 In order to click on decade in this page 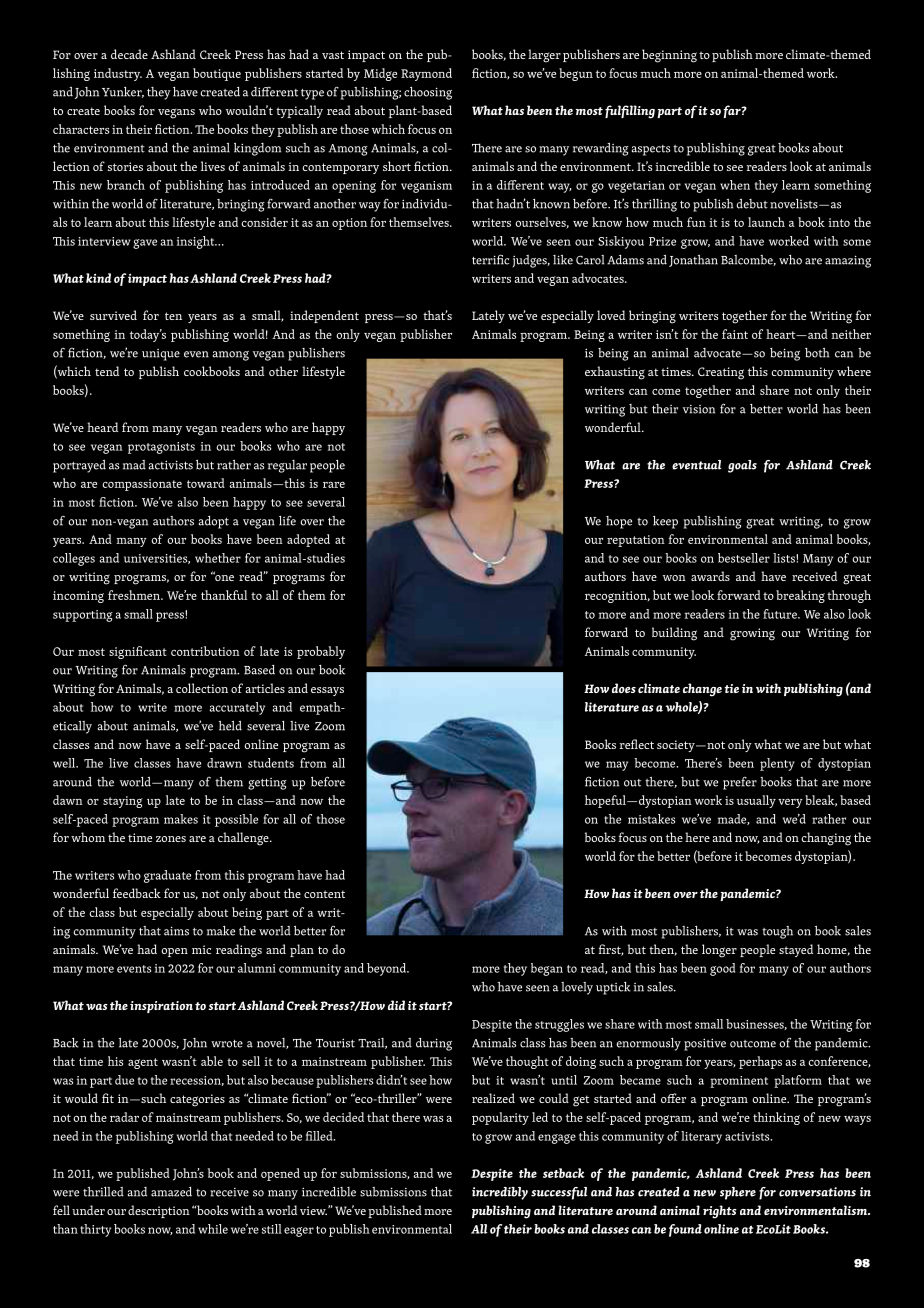, I will do `click(129, 54)`.
